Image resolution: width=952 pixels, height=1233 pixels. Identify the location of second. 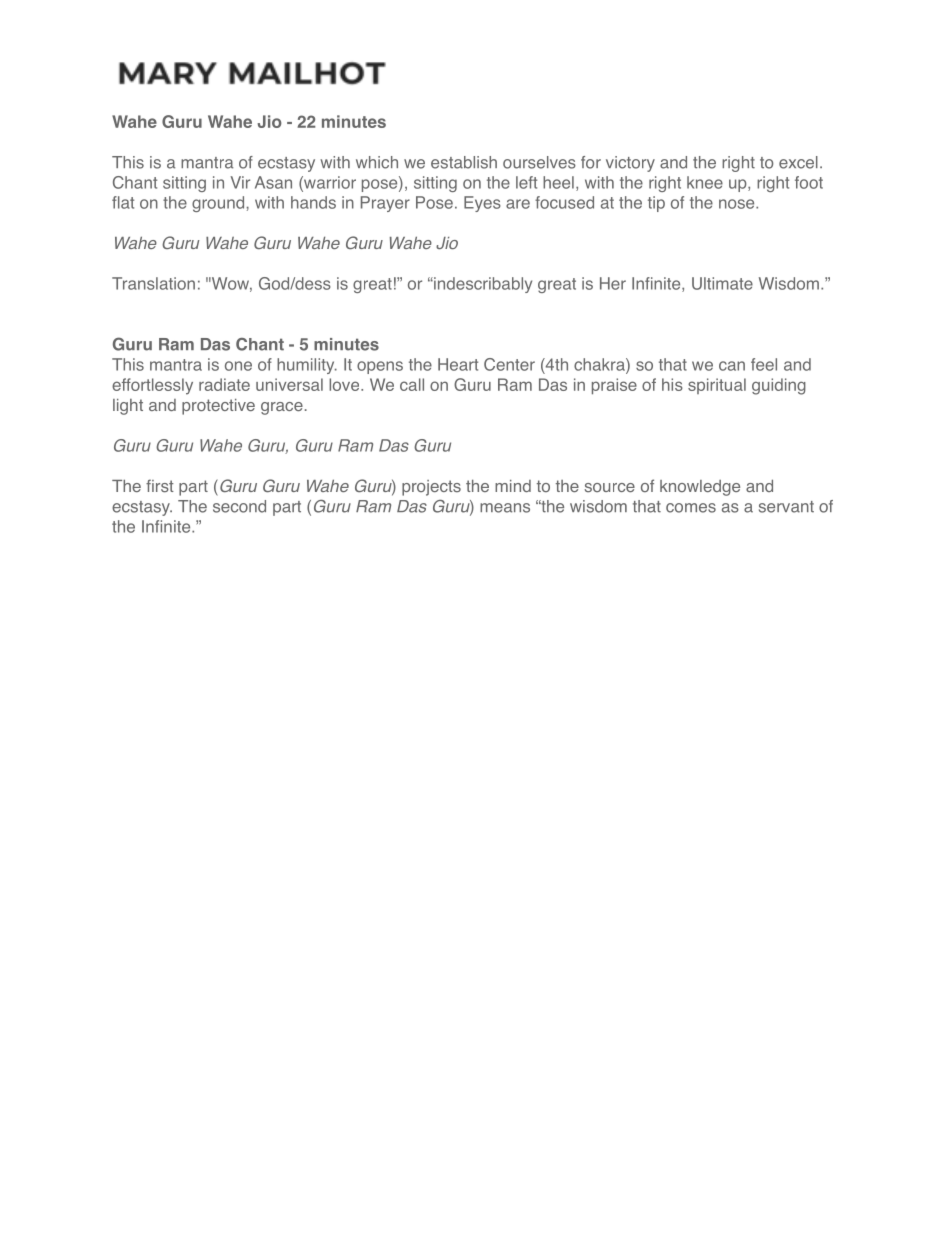
(239, 506).
